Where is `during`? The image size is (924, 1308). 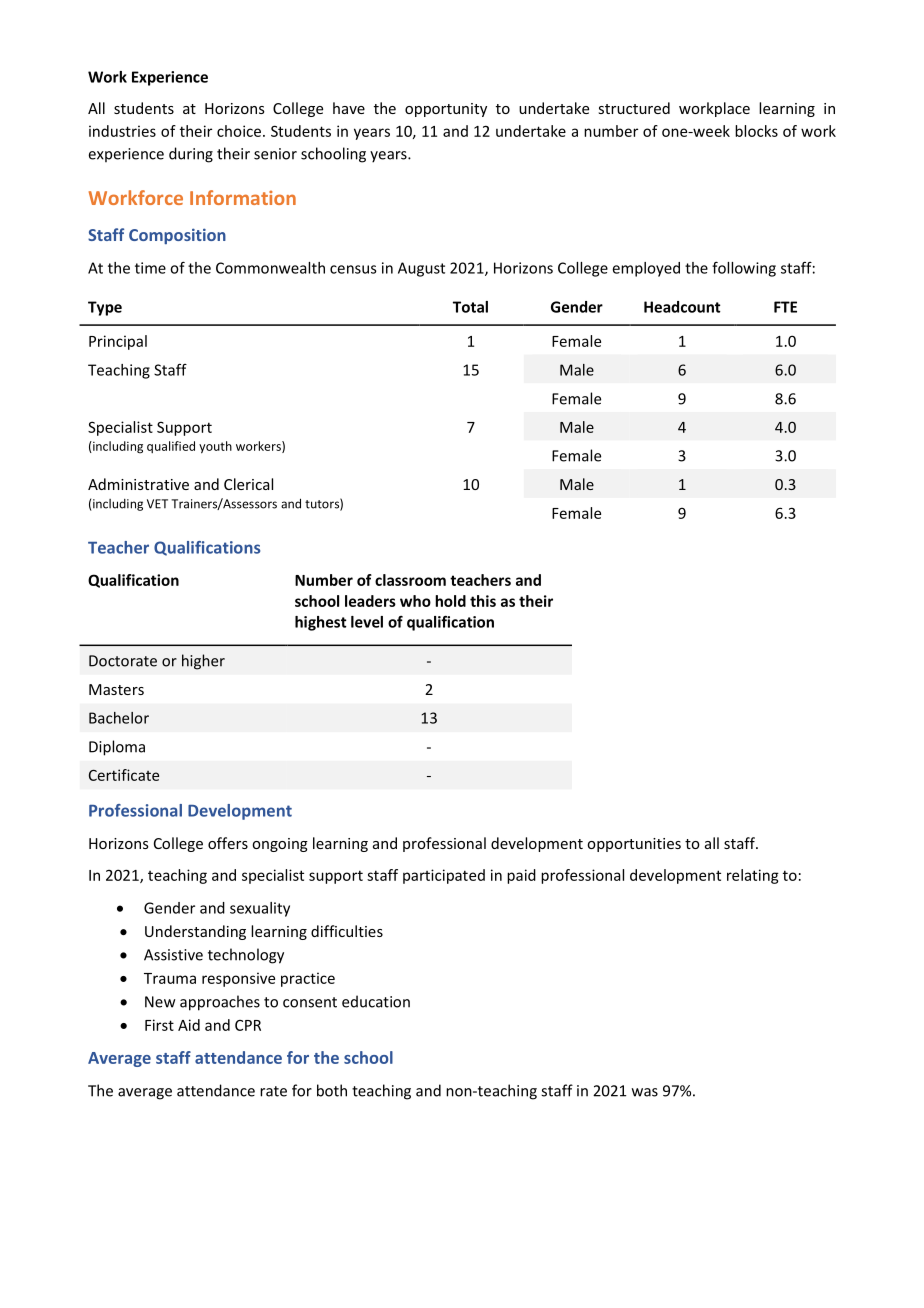
during is located at coordinates (191, 155).
